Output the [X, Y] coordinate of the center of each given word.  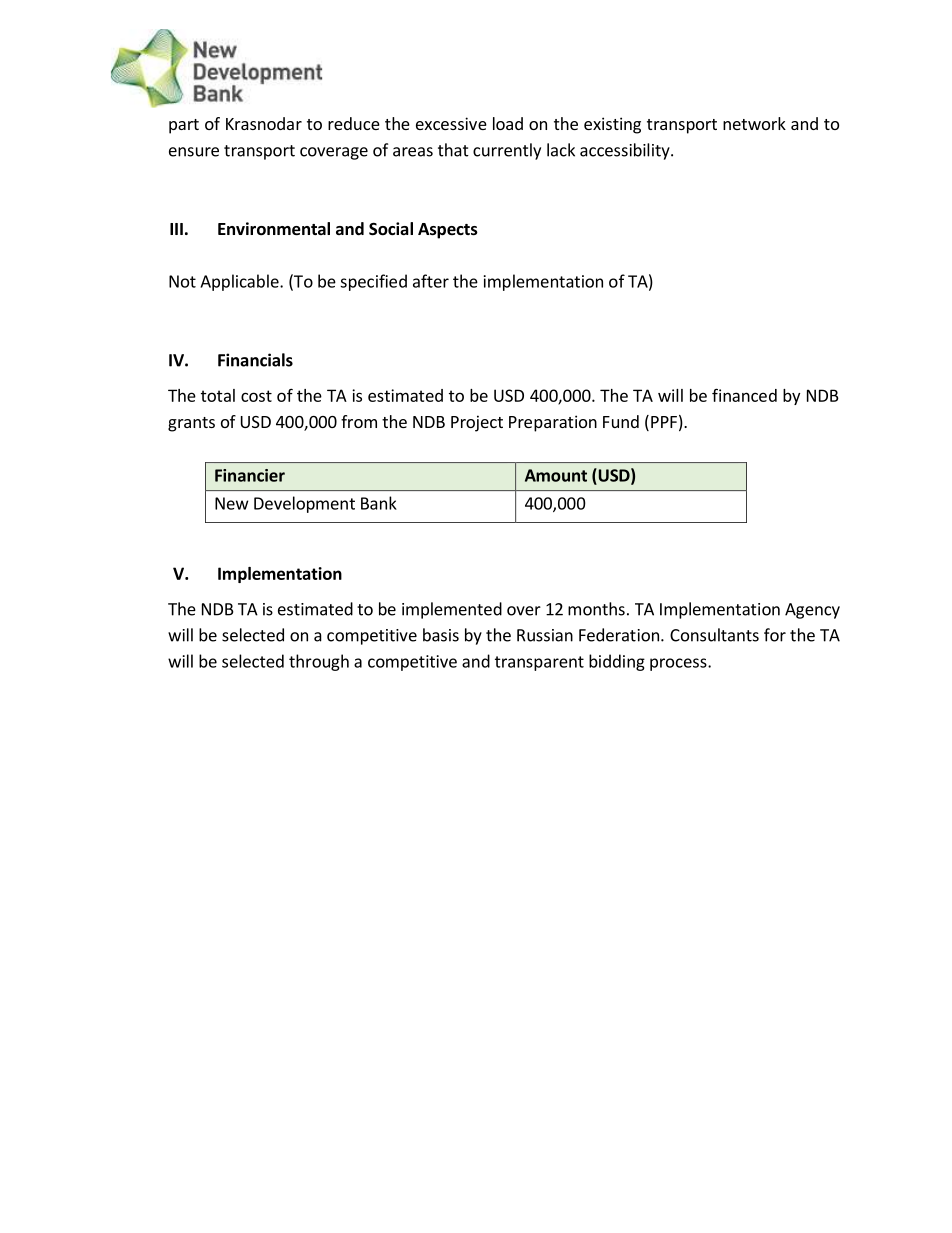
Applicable [240, 282]
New [232, 503]
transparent [539, 663]
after [431, 281]
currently [507, 151]
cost [256, 396]
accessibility [626, 151]
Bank [379, 503]
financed [744, 395]
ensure [194, 152]
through [319, 662]
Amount [556, 475]
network [754, 123]
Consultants [714, 635]
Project [477, 423]
